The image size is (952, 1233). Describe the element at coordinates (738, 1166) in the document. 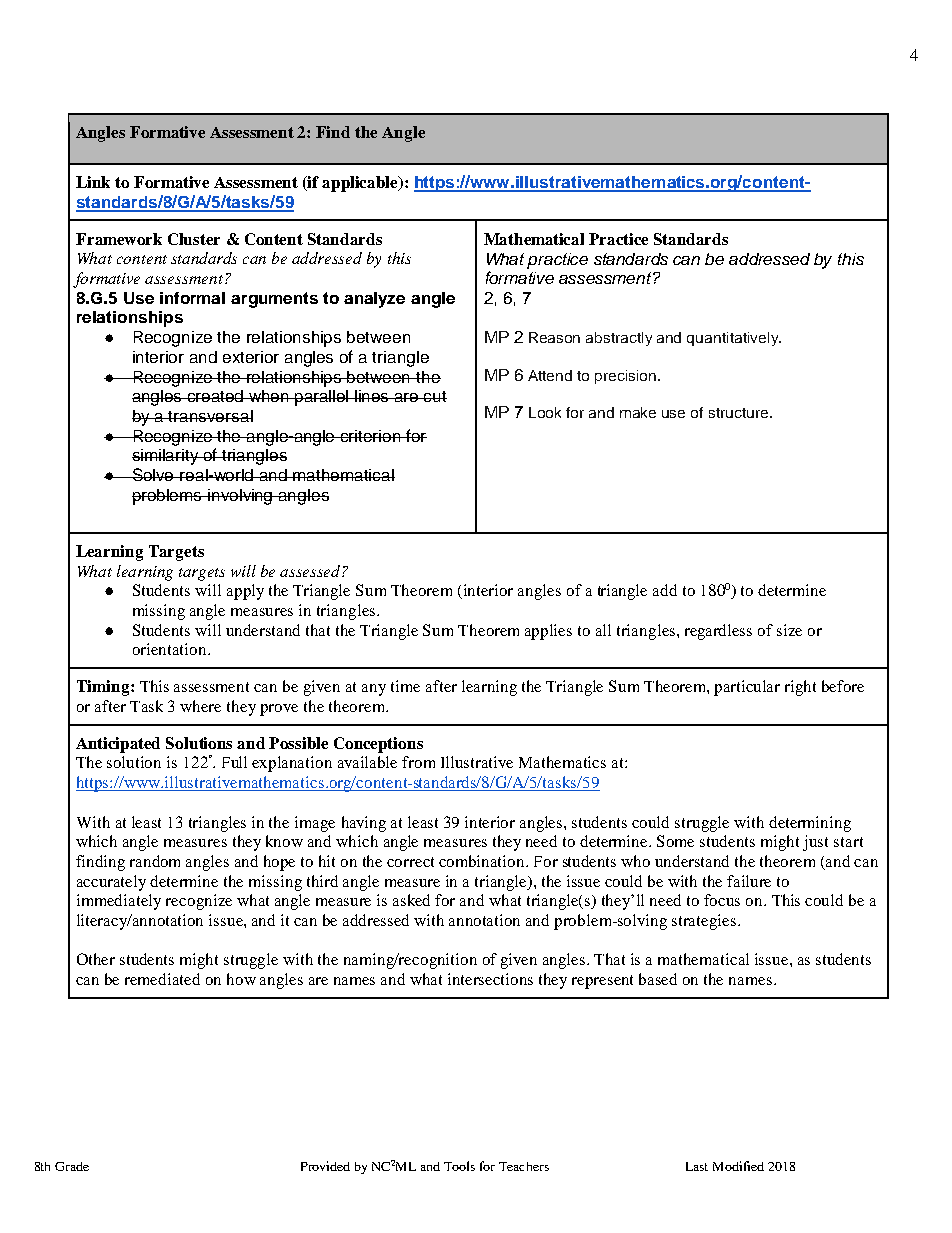

I see `Modified` at that location.
